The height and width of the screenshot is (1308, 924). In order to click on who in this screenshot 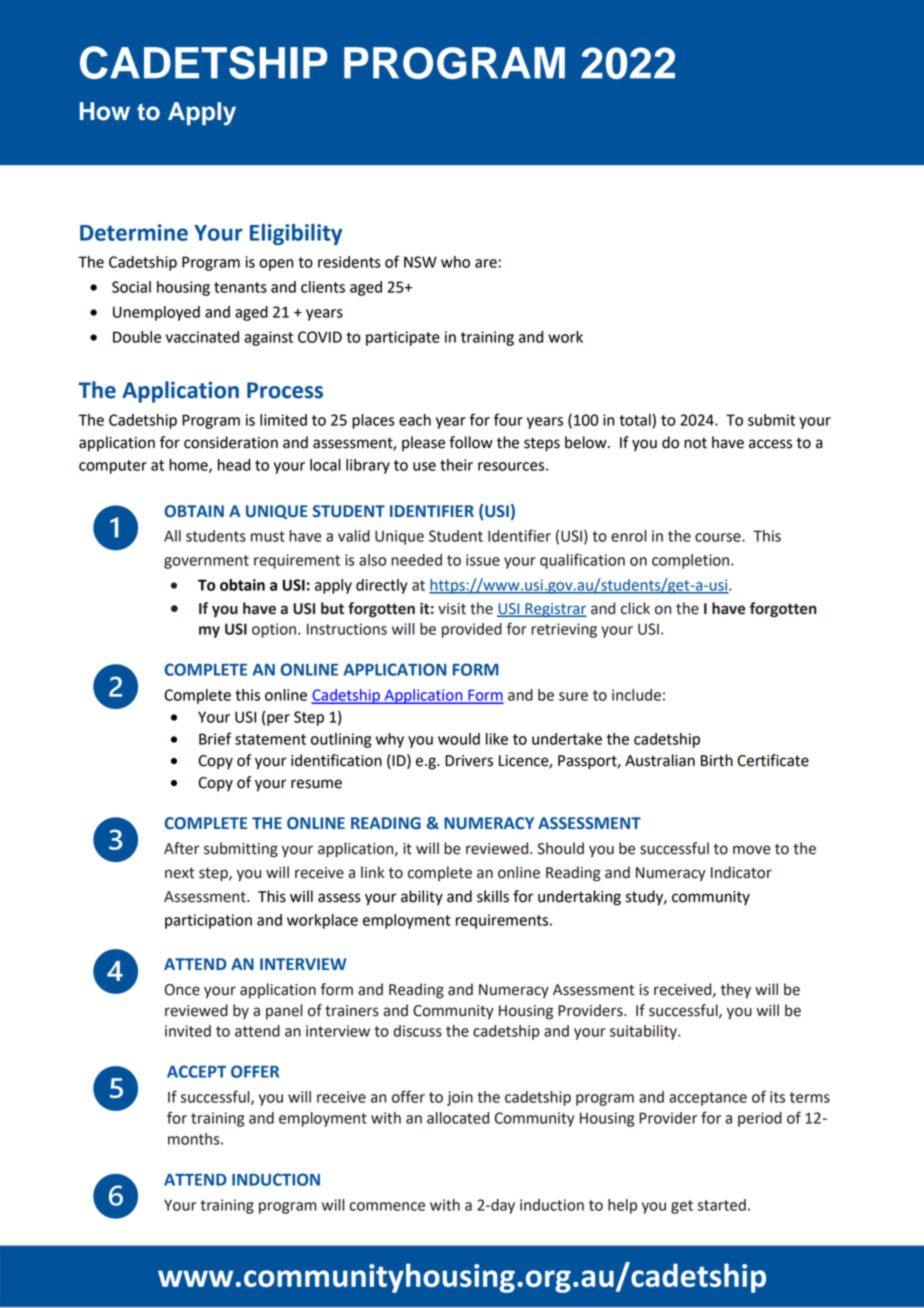, I will do `click(455, 262)`.
